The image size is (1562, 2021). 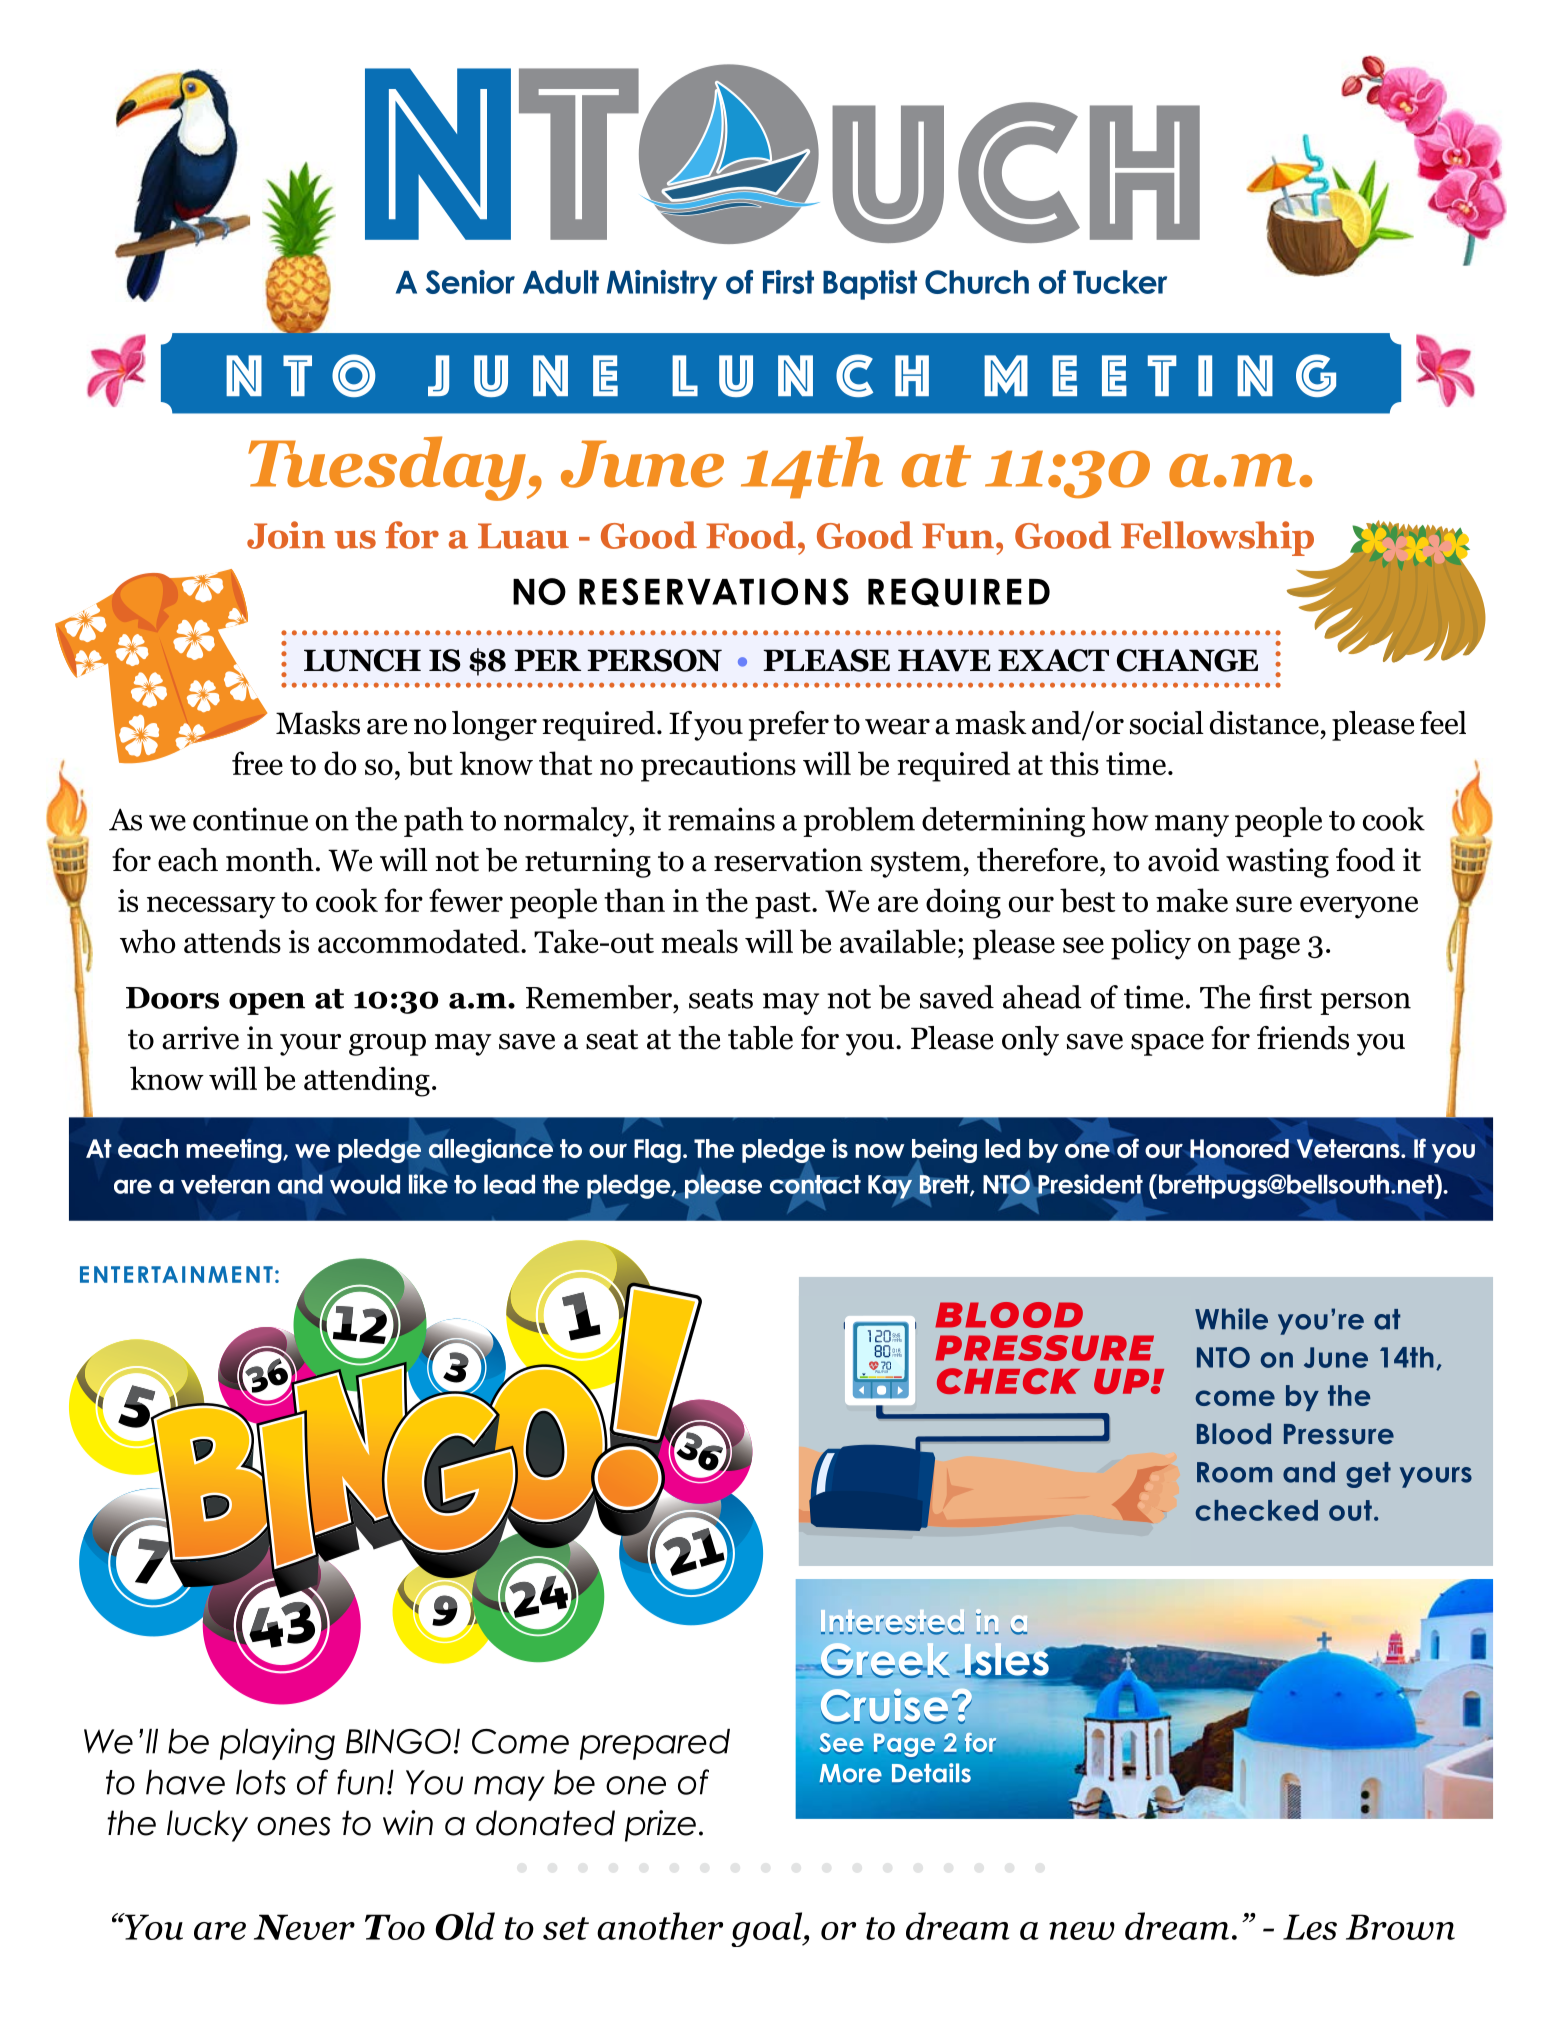 What do you see at coordinates (760, 1038) in the screenshot?
I see `table` at bounding box center [760, 1038].
